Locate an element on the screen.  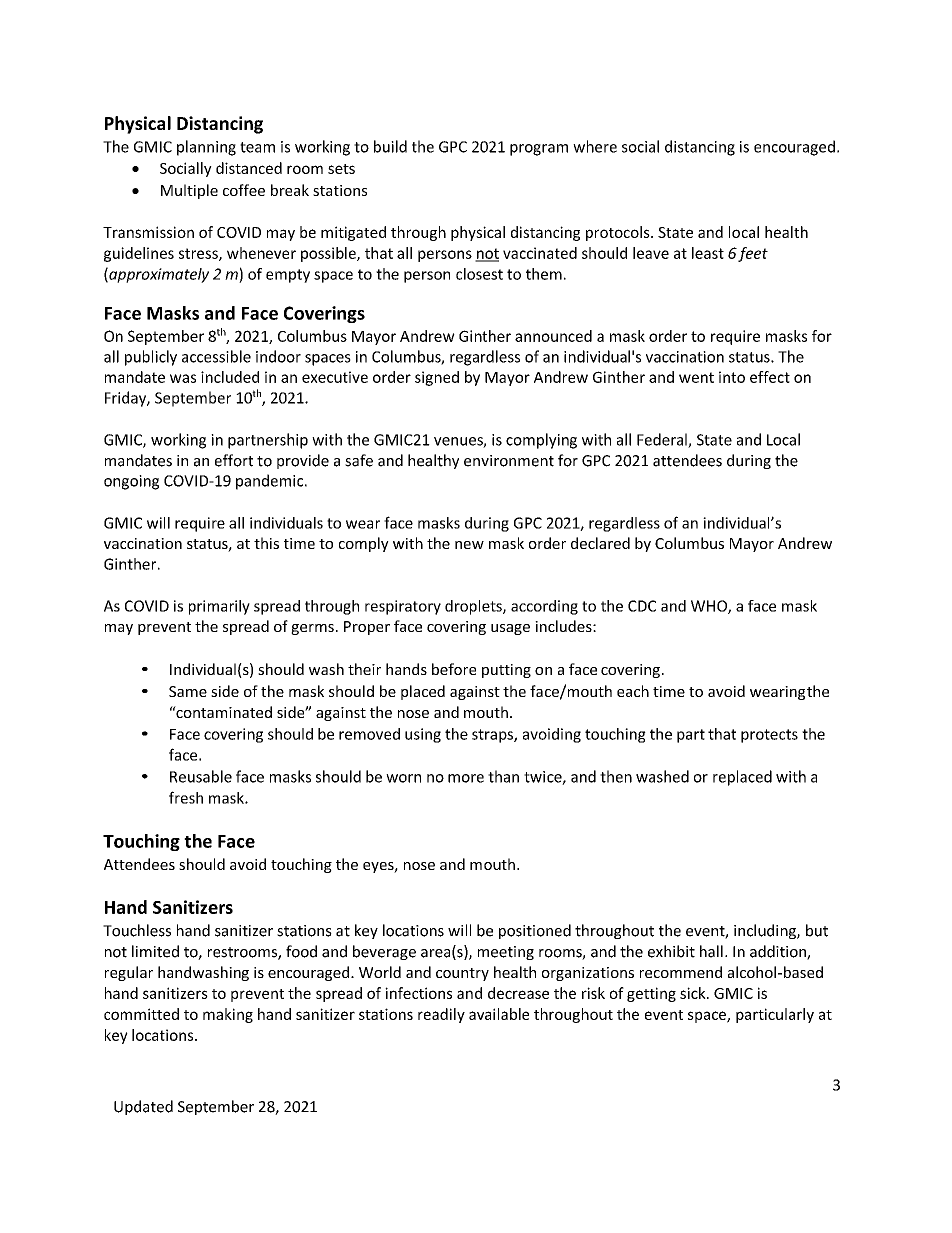
more is located at coordinates (466, 778).
